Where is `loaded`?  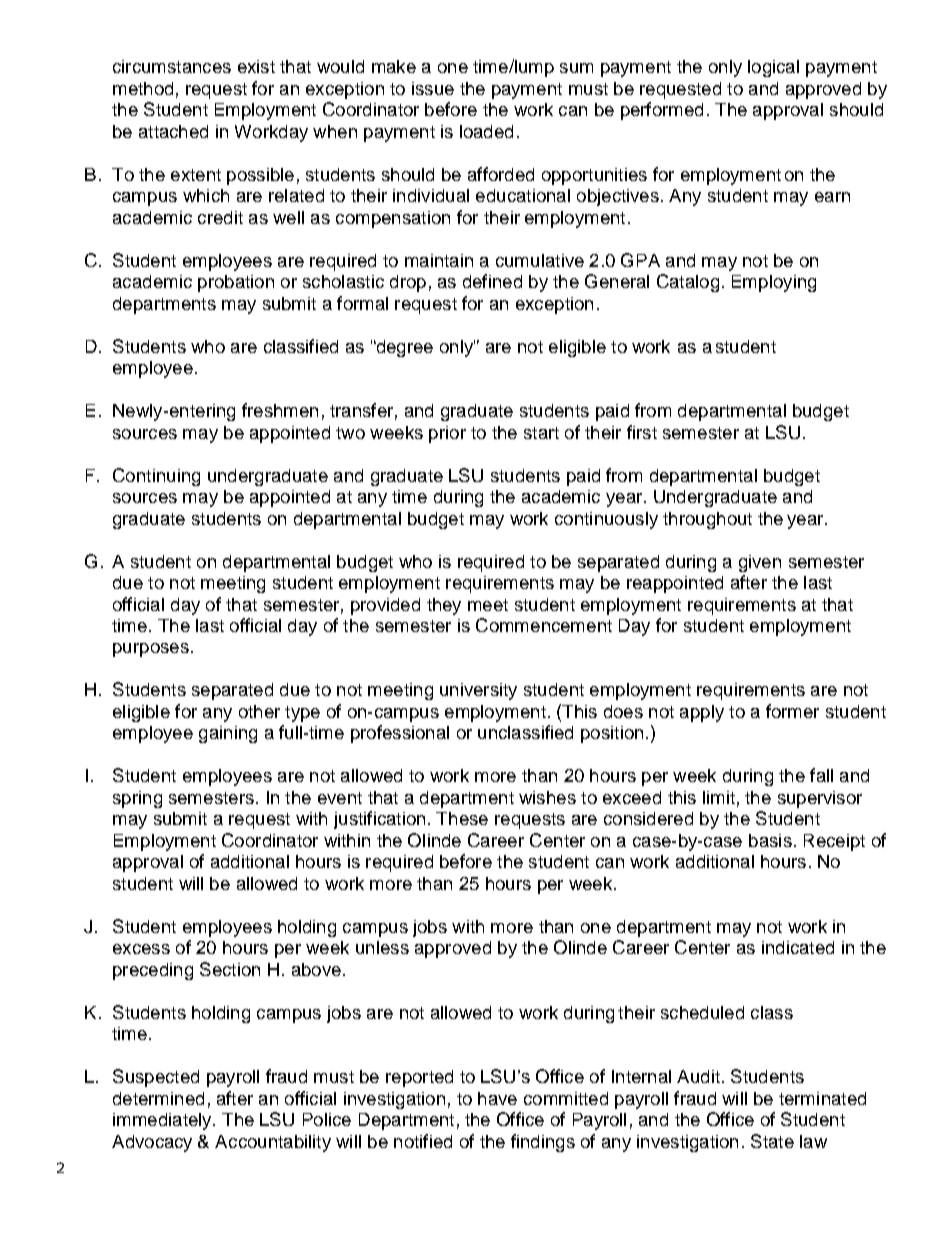
loaded is located at coordinates (486, 131).
